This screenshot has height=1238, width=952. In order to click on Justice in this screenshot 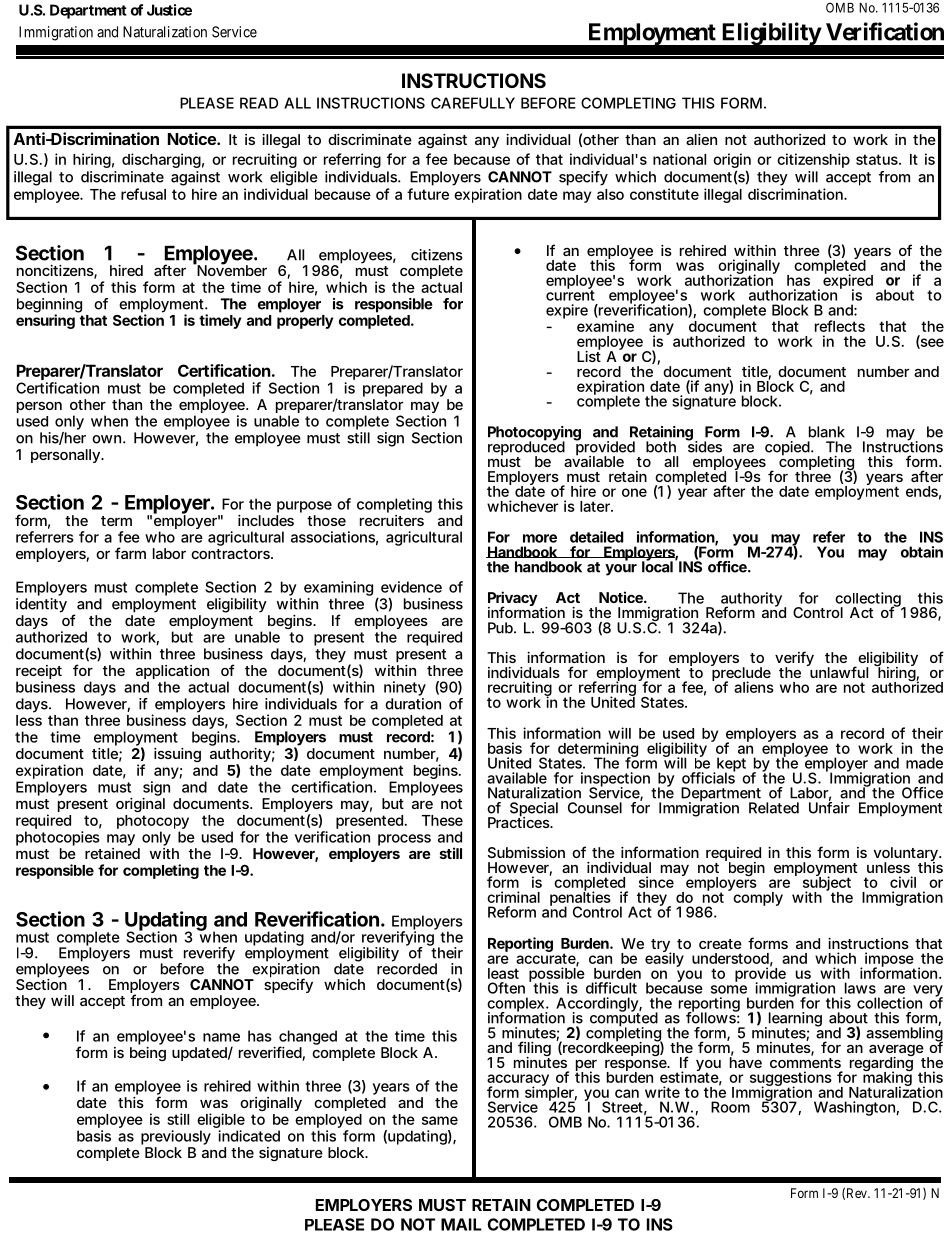, I will do `click(169, 10)`.
